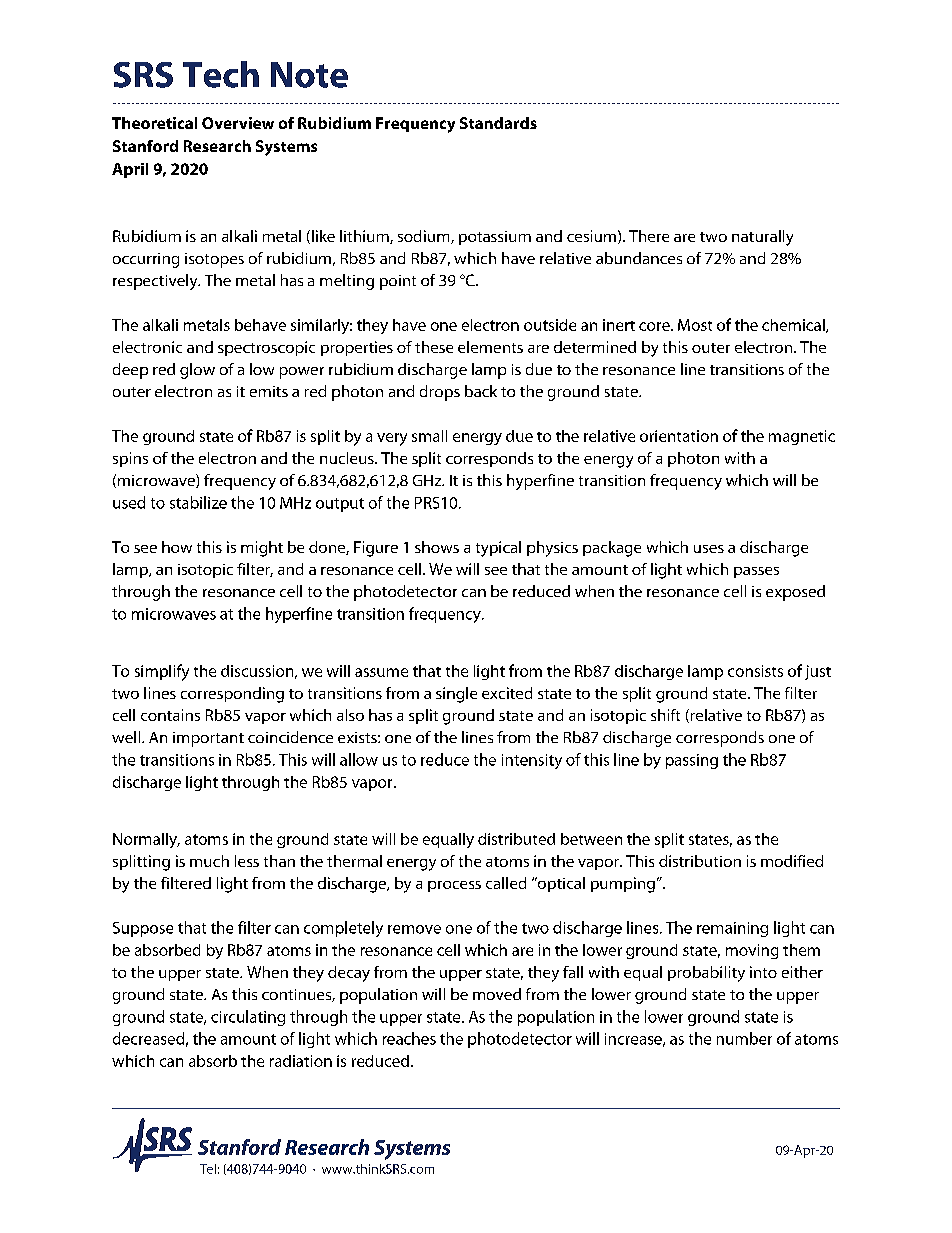 The height and width of the screenshot is (1233, 952). I want to click on glow, so click(197, 371).
